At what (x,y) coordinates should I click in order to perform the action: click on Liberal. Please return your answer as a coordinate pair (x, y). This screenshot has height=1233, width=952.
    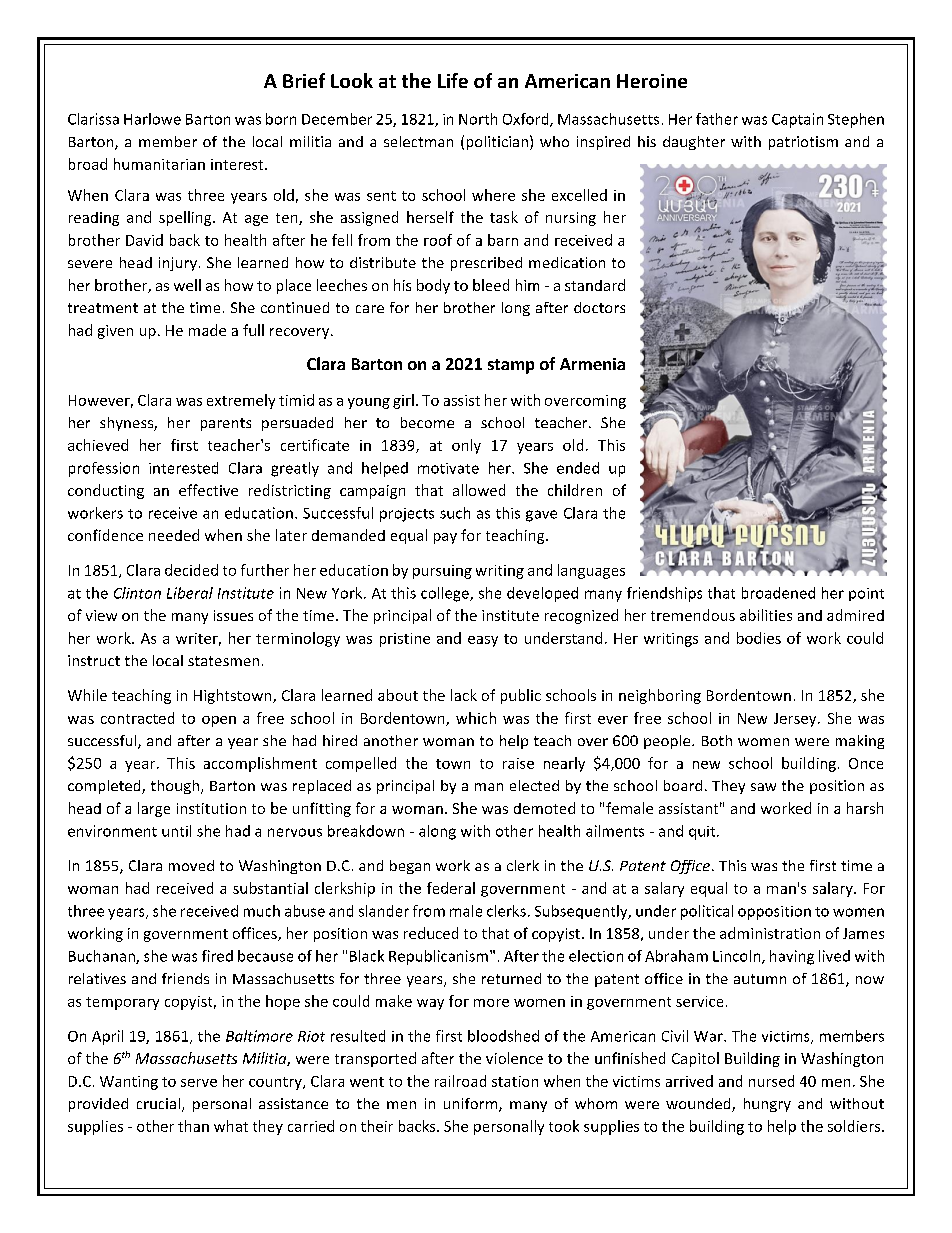
    Looking at the image, I should click on (190, 593).
